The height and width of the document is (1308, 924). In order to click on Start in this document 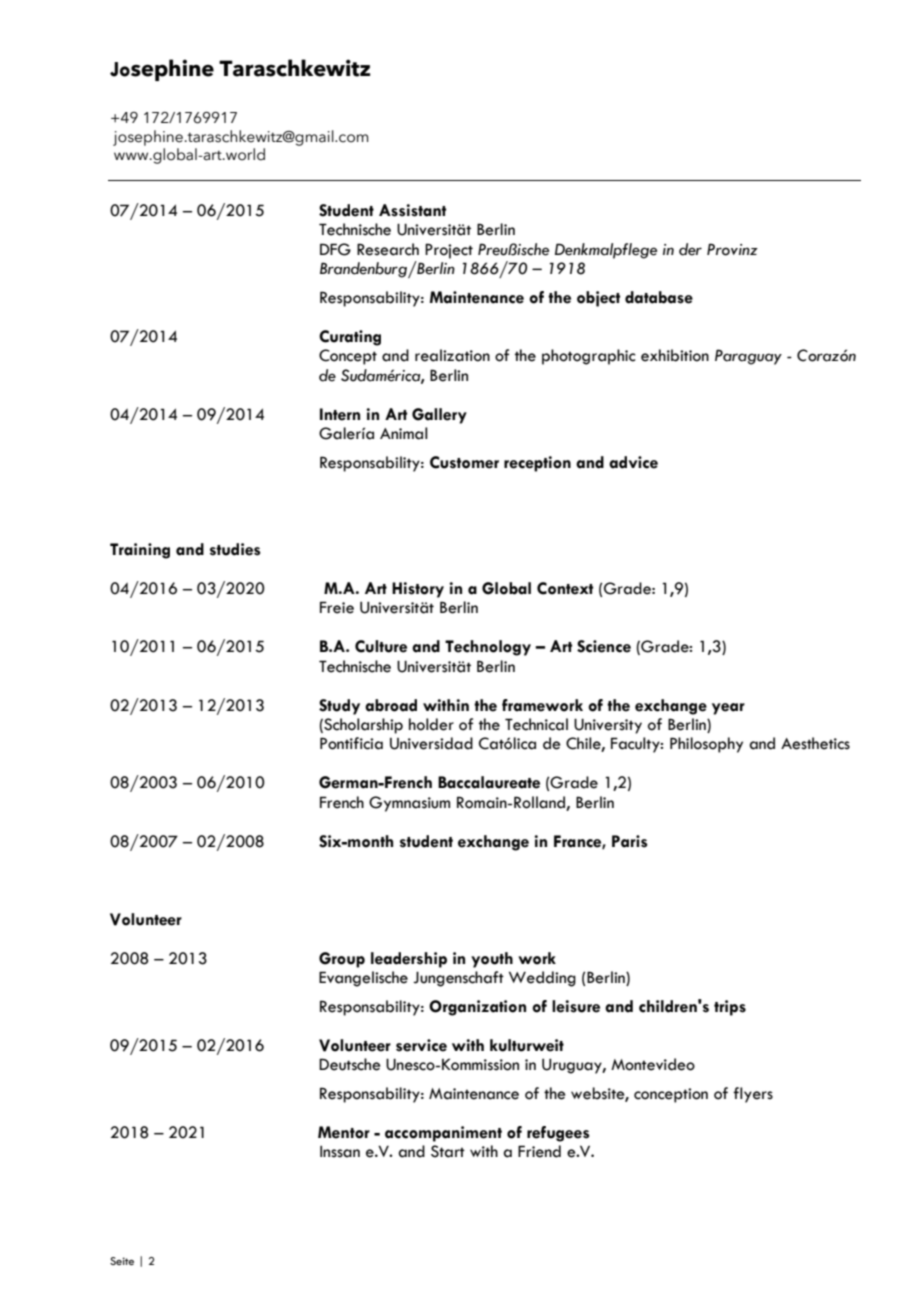, I will do `click(448, 1151)`.
